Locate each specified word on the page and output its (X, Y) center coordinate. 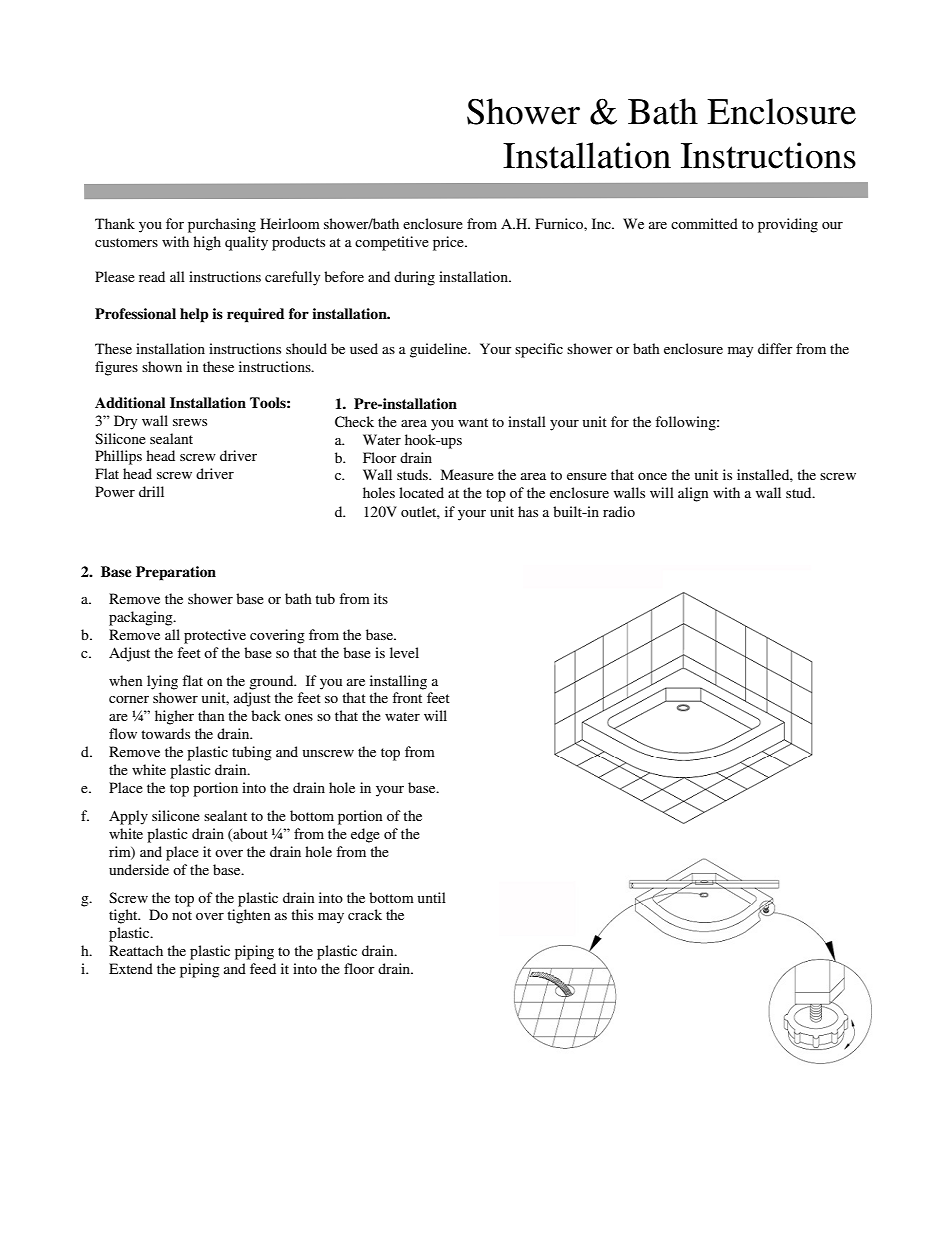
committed (704, 223)
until (432, 897)
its (381, 598)
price (449, 243)
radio (619, 511)
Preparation (176, 573)
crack (365, 914)
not (182, 915)
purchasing (222, 225)
